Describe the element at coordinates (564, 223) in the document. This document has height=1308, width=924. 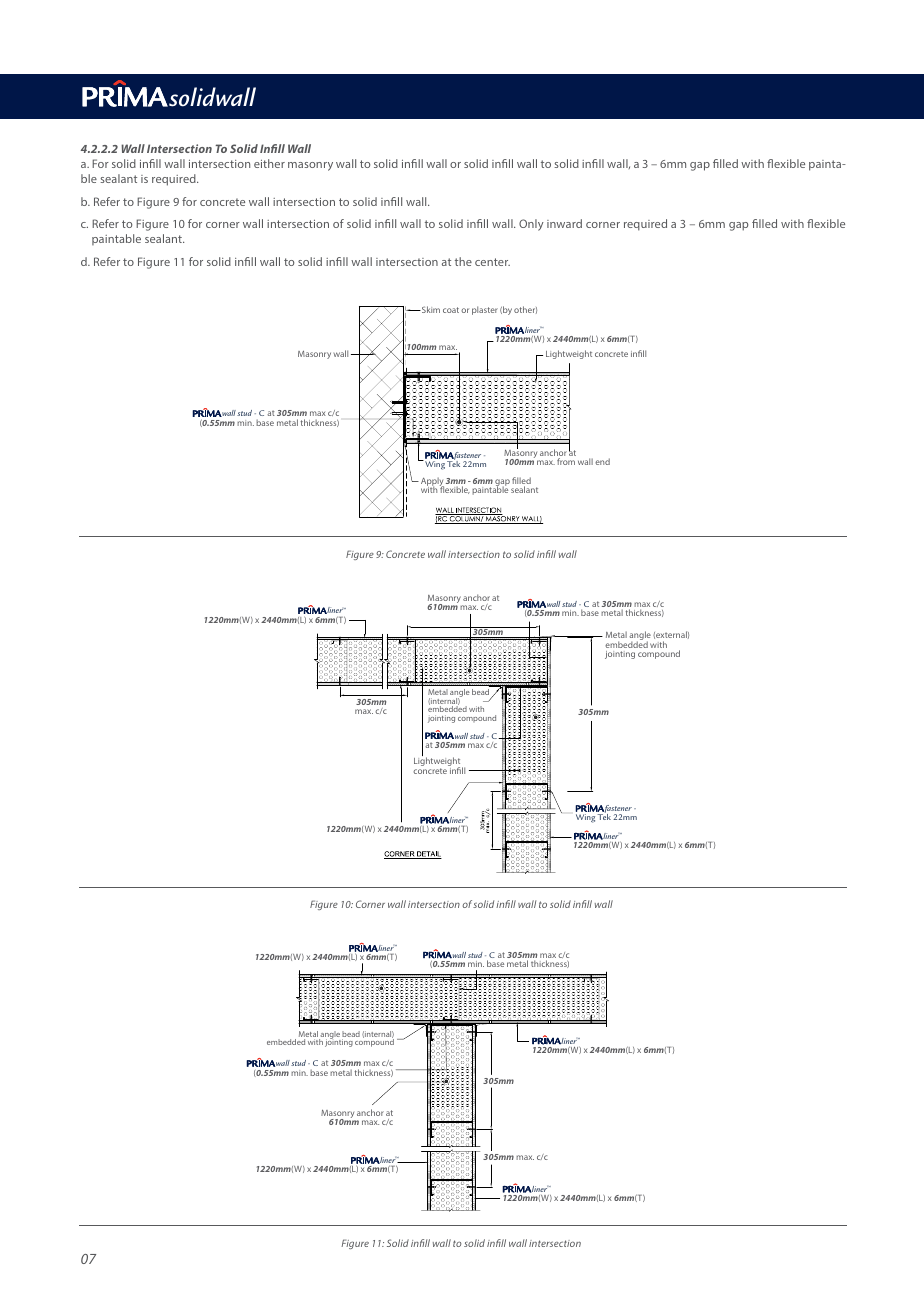
I see `inward` at that location.
